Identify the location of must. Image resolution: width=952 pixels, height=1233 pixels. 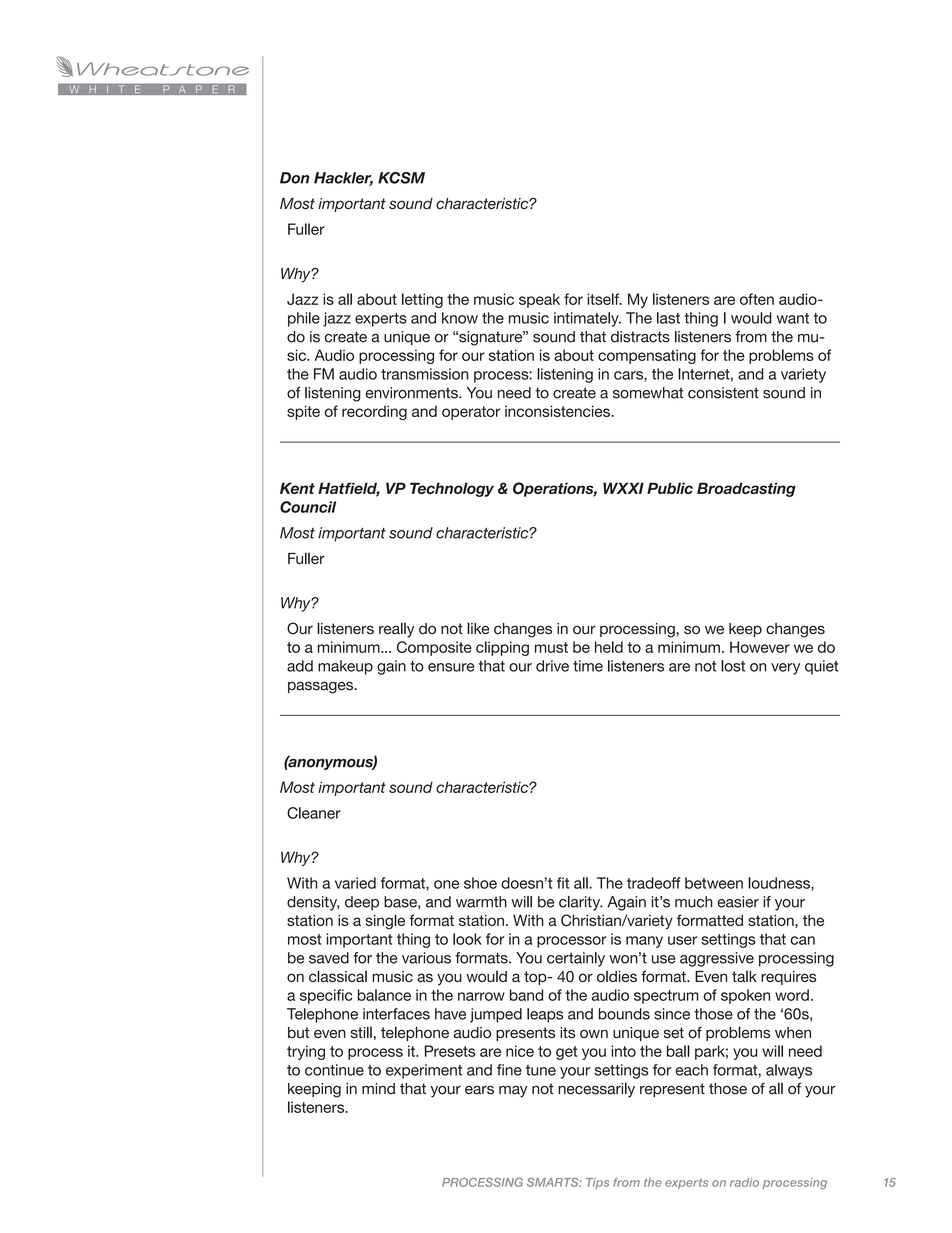
(551, 647).
